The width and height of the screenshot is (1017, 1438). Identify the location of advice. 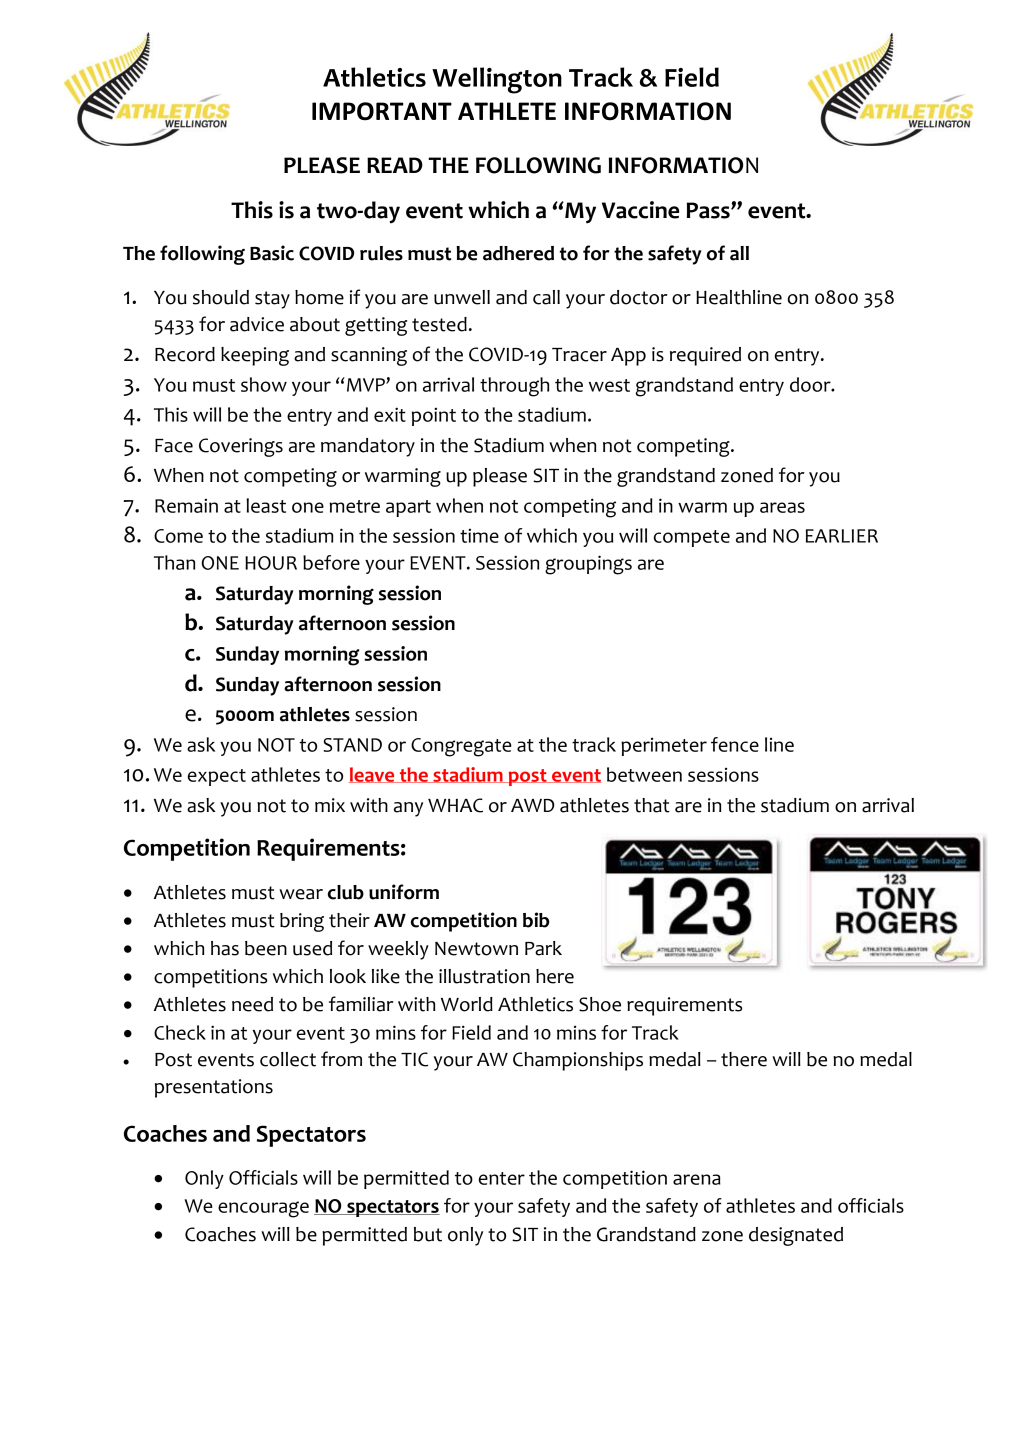
(257, 324).
